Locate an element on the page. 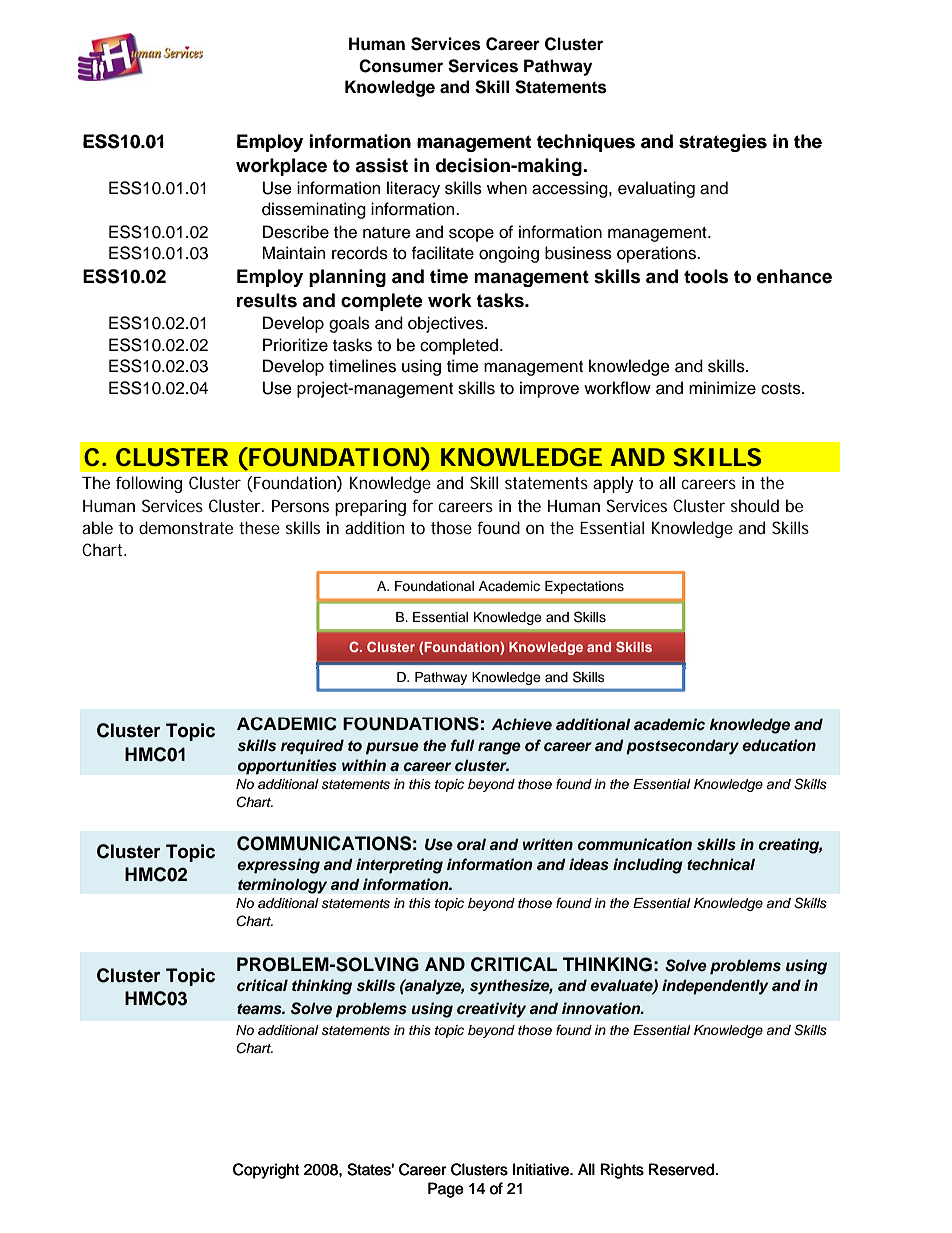 This image has width=952, height=1233. Consumer is located at coordinates (401, 66).
